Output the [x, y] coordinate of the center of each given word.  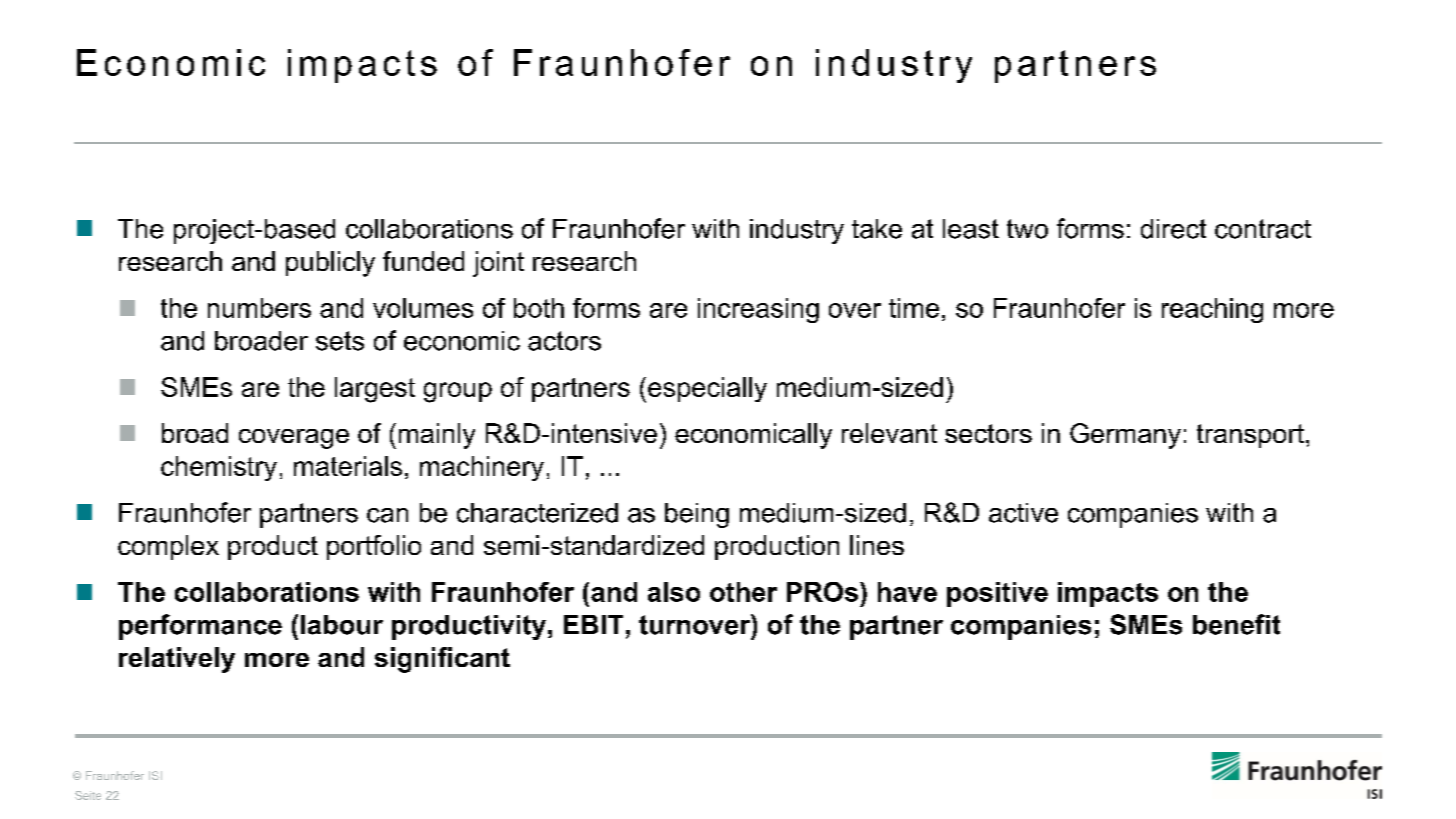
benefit [1236, 624]
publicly [330, 264]
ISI [155, 775]
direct [1173, 229]
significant [442, 660]
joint [498, 264]
